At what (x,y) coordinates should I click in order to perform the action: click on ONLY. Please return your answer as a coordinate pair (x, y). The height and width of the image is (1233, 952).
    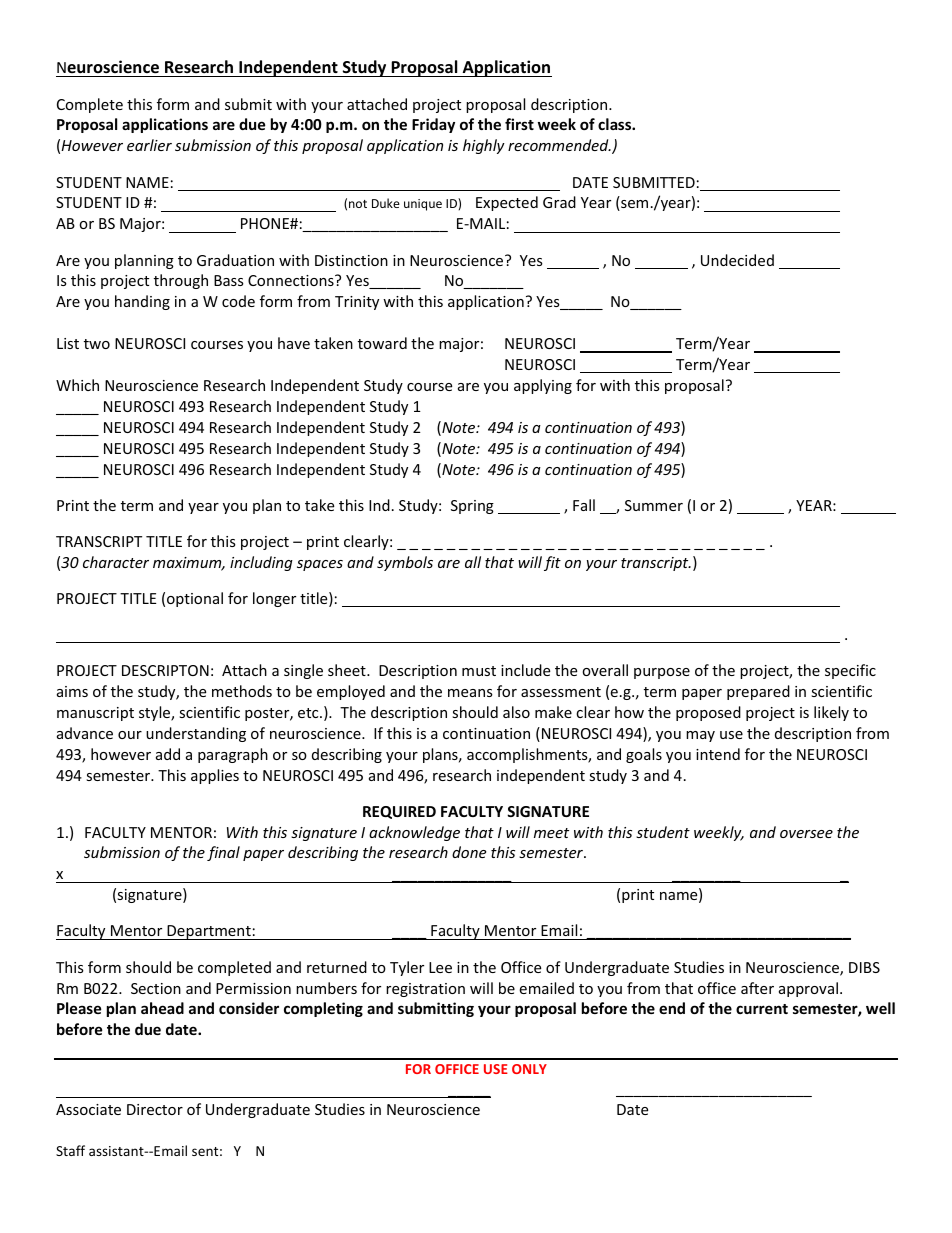
    Looking at the image, I should click on (529, 1069).
